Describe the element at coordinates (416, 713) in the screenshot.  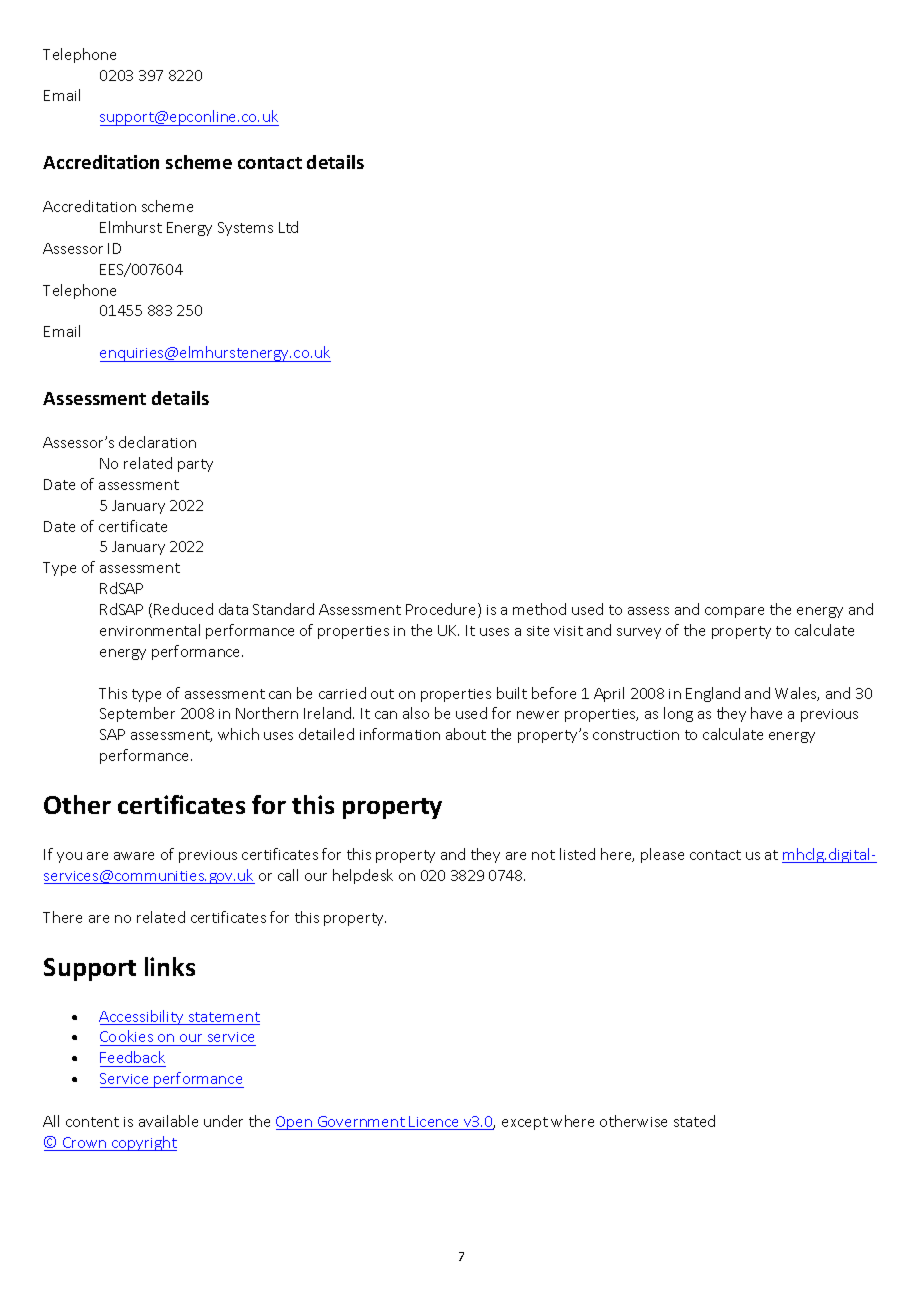
I see `also` at that location.
